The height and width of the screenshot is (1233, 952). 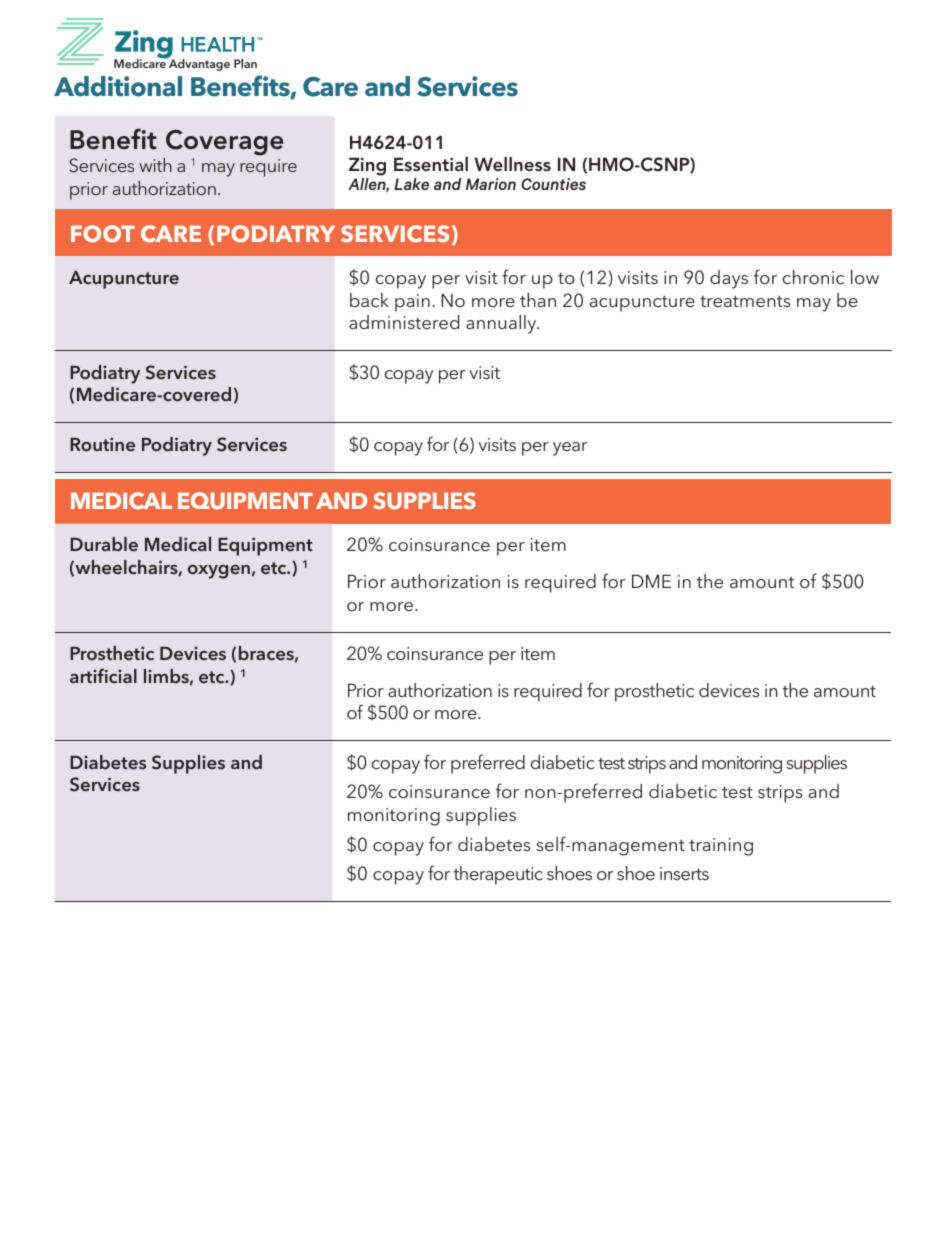 I want to click on FOOT, so click(x=103, y=233).
